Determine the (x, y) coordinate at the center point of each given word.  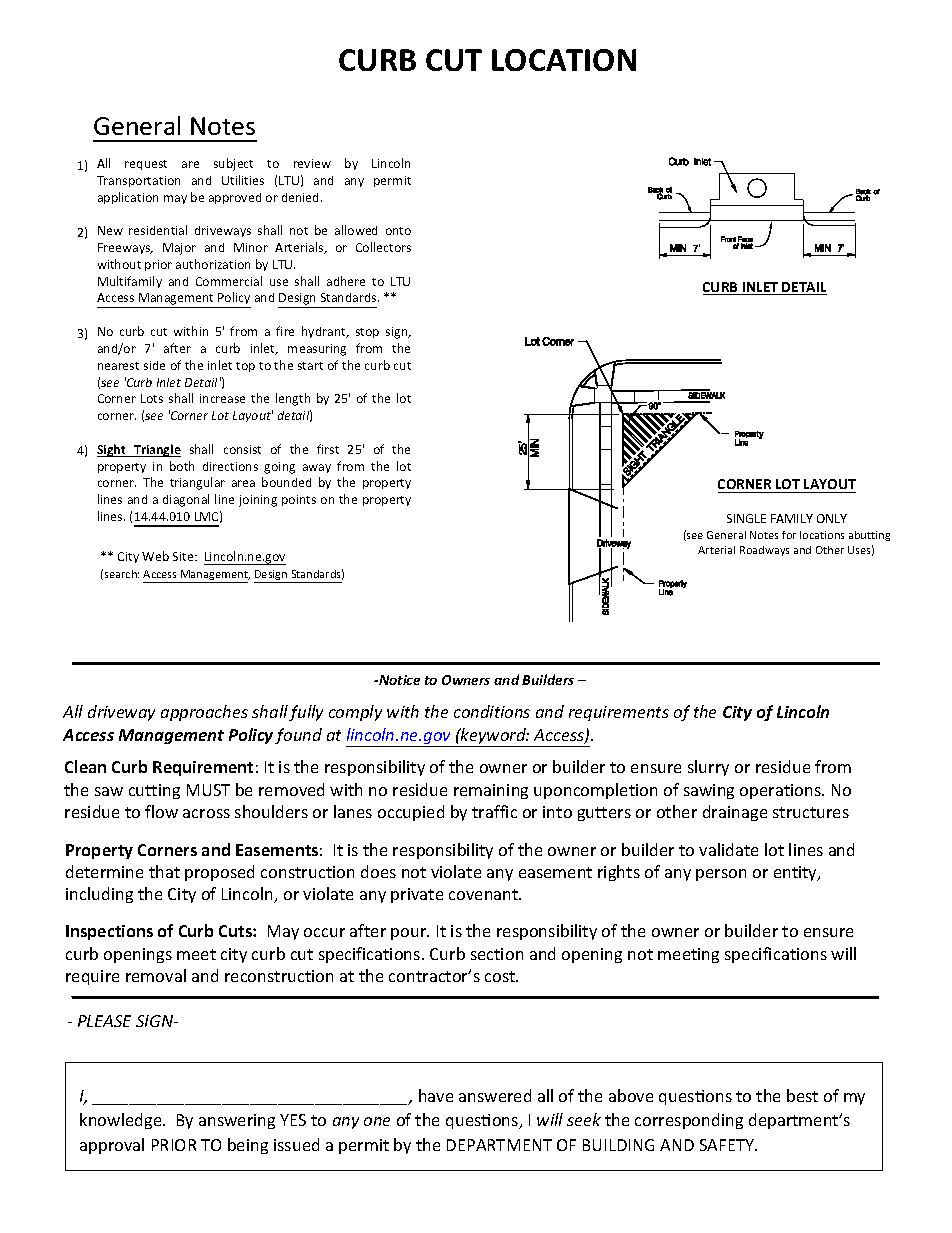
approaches (204, 713)
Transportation (138, 181)
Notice (398, 680)
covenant (485, 894)
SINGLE (746, 518)
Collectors (383, 247)
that (164, 871)
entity (797, 873)
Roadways (764, 551)
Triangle (156, 450)
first (328, 449)
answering (237, 1121)
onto (398, 231)
